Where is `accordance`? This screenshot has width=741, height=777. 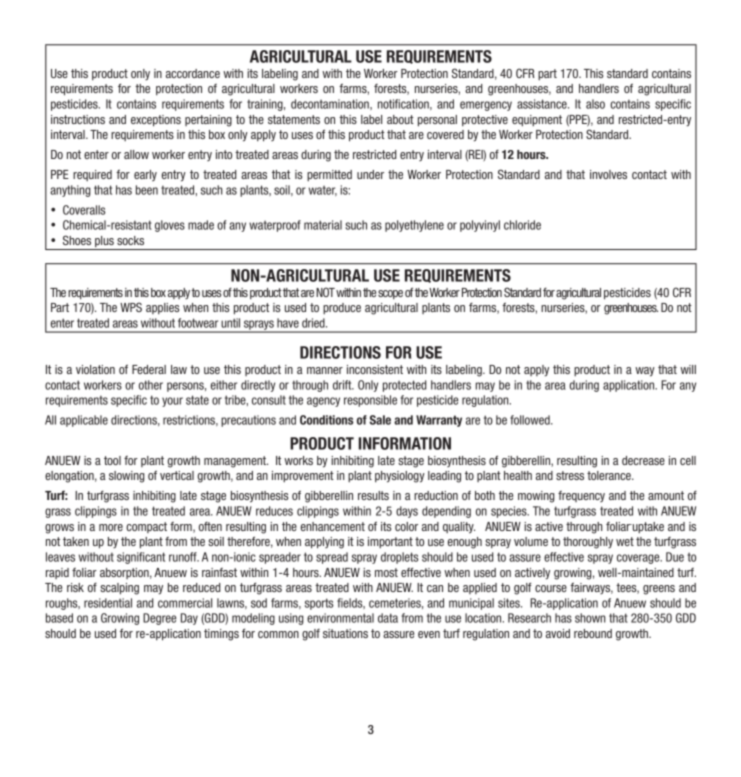 accordance is located at coordinates (193, 73).
